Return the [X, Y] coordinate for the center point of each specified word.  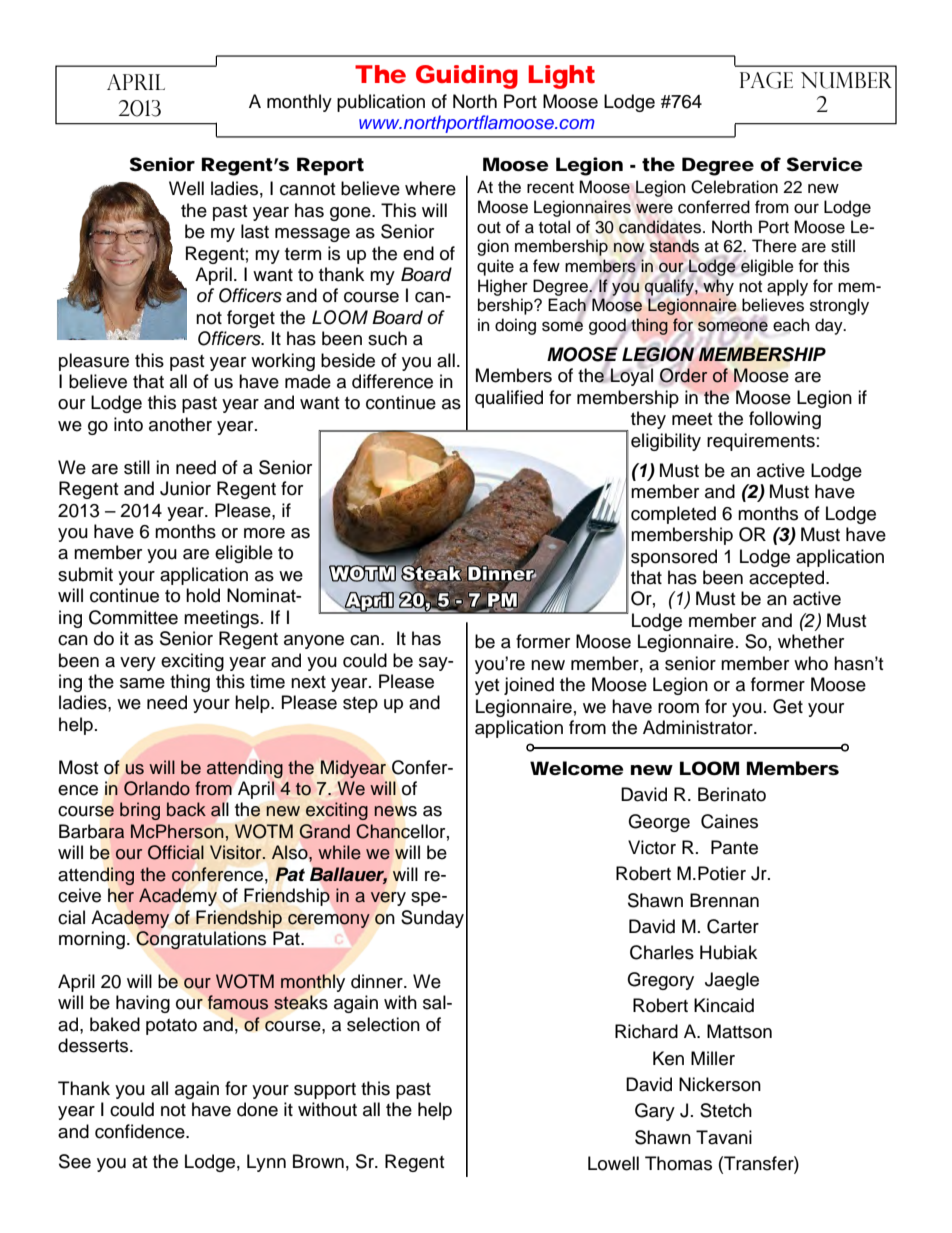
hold [203, 595]
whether [811, 641]
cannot [307, 189]
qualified [509, 399]
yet [487, 687]
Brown [318, 1161]
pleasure [94, 362]
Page [766, 80]
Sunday [432, 919]
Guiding [467, 77]
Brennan [724, 900]
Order [683, 375]
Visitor [237, 852]
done [257, 1109]
